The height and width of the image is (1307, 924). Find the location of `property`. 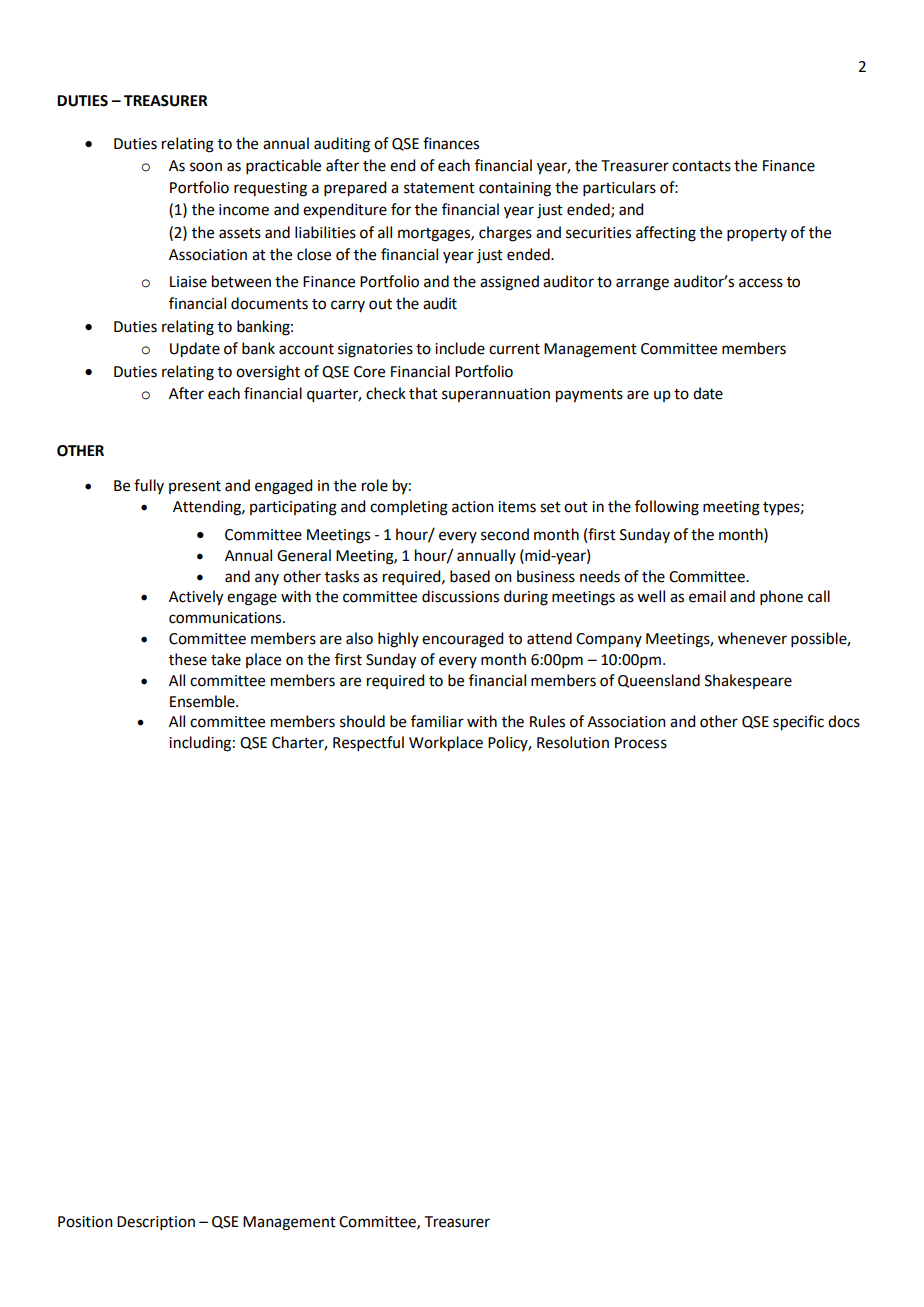

property is located at coordinates (757, 234).
